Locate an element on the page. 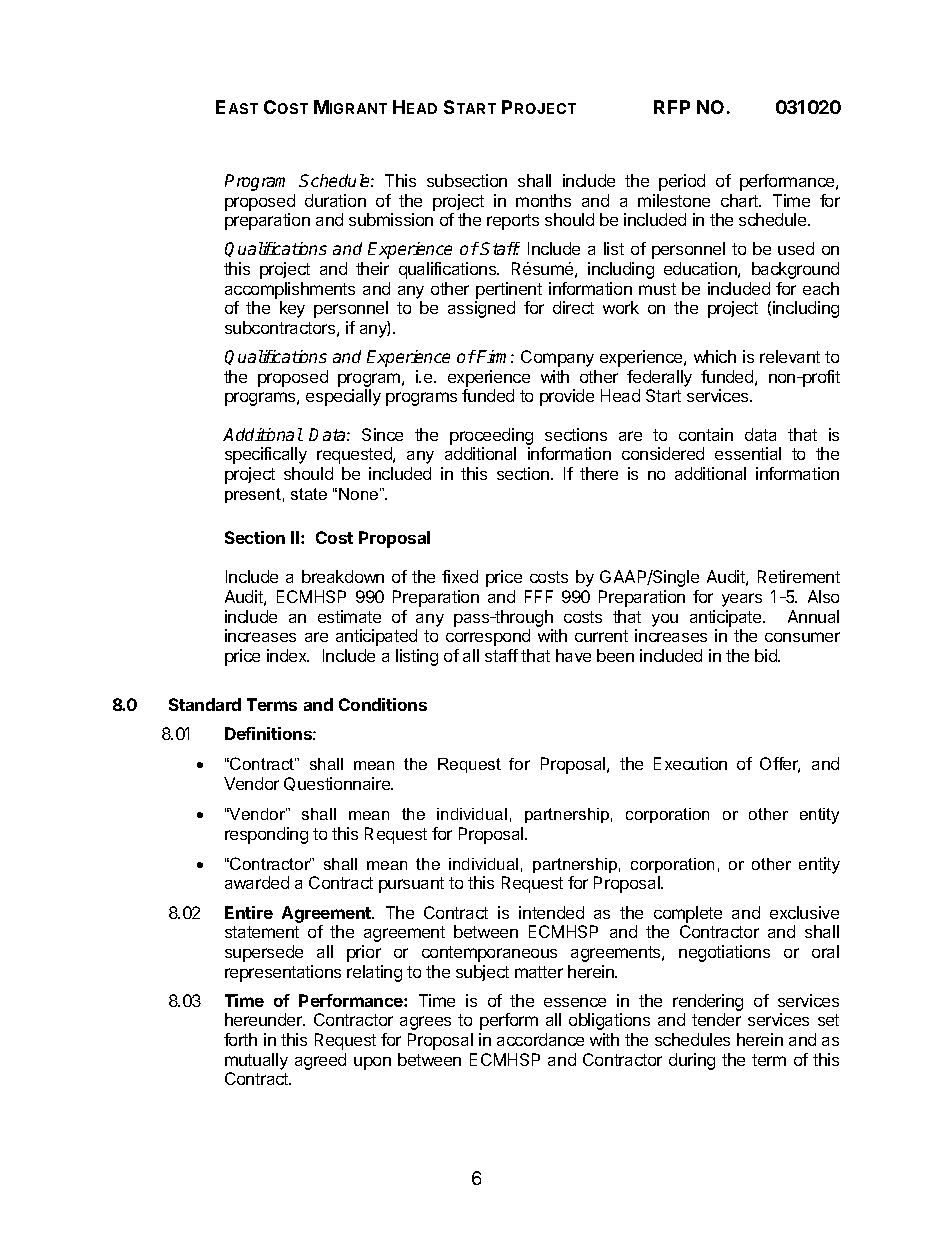  intended is located at coordinates (551, 912).
